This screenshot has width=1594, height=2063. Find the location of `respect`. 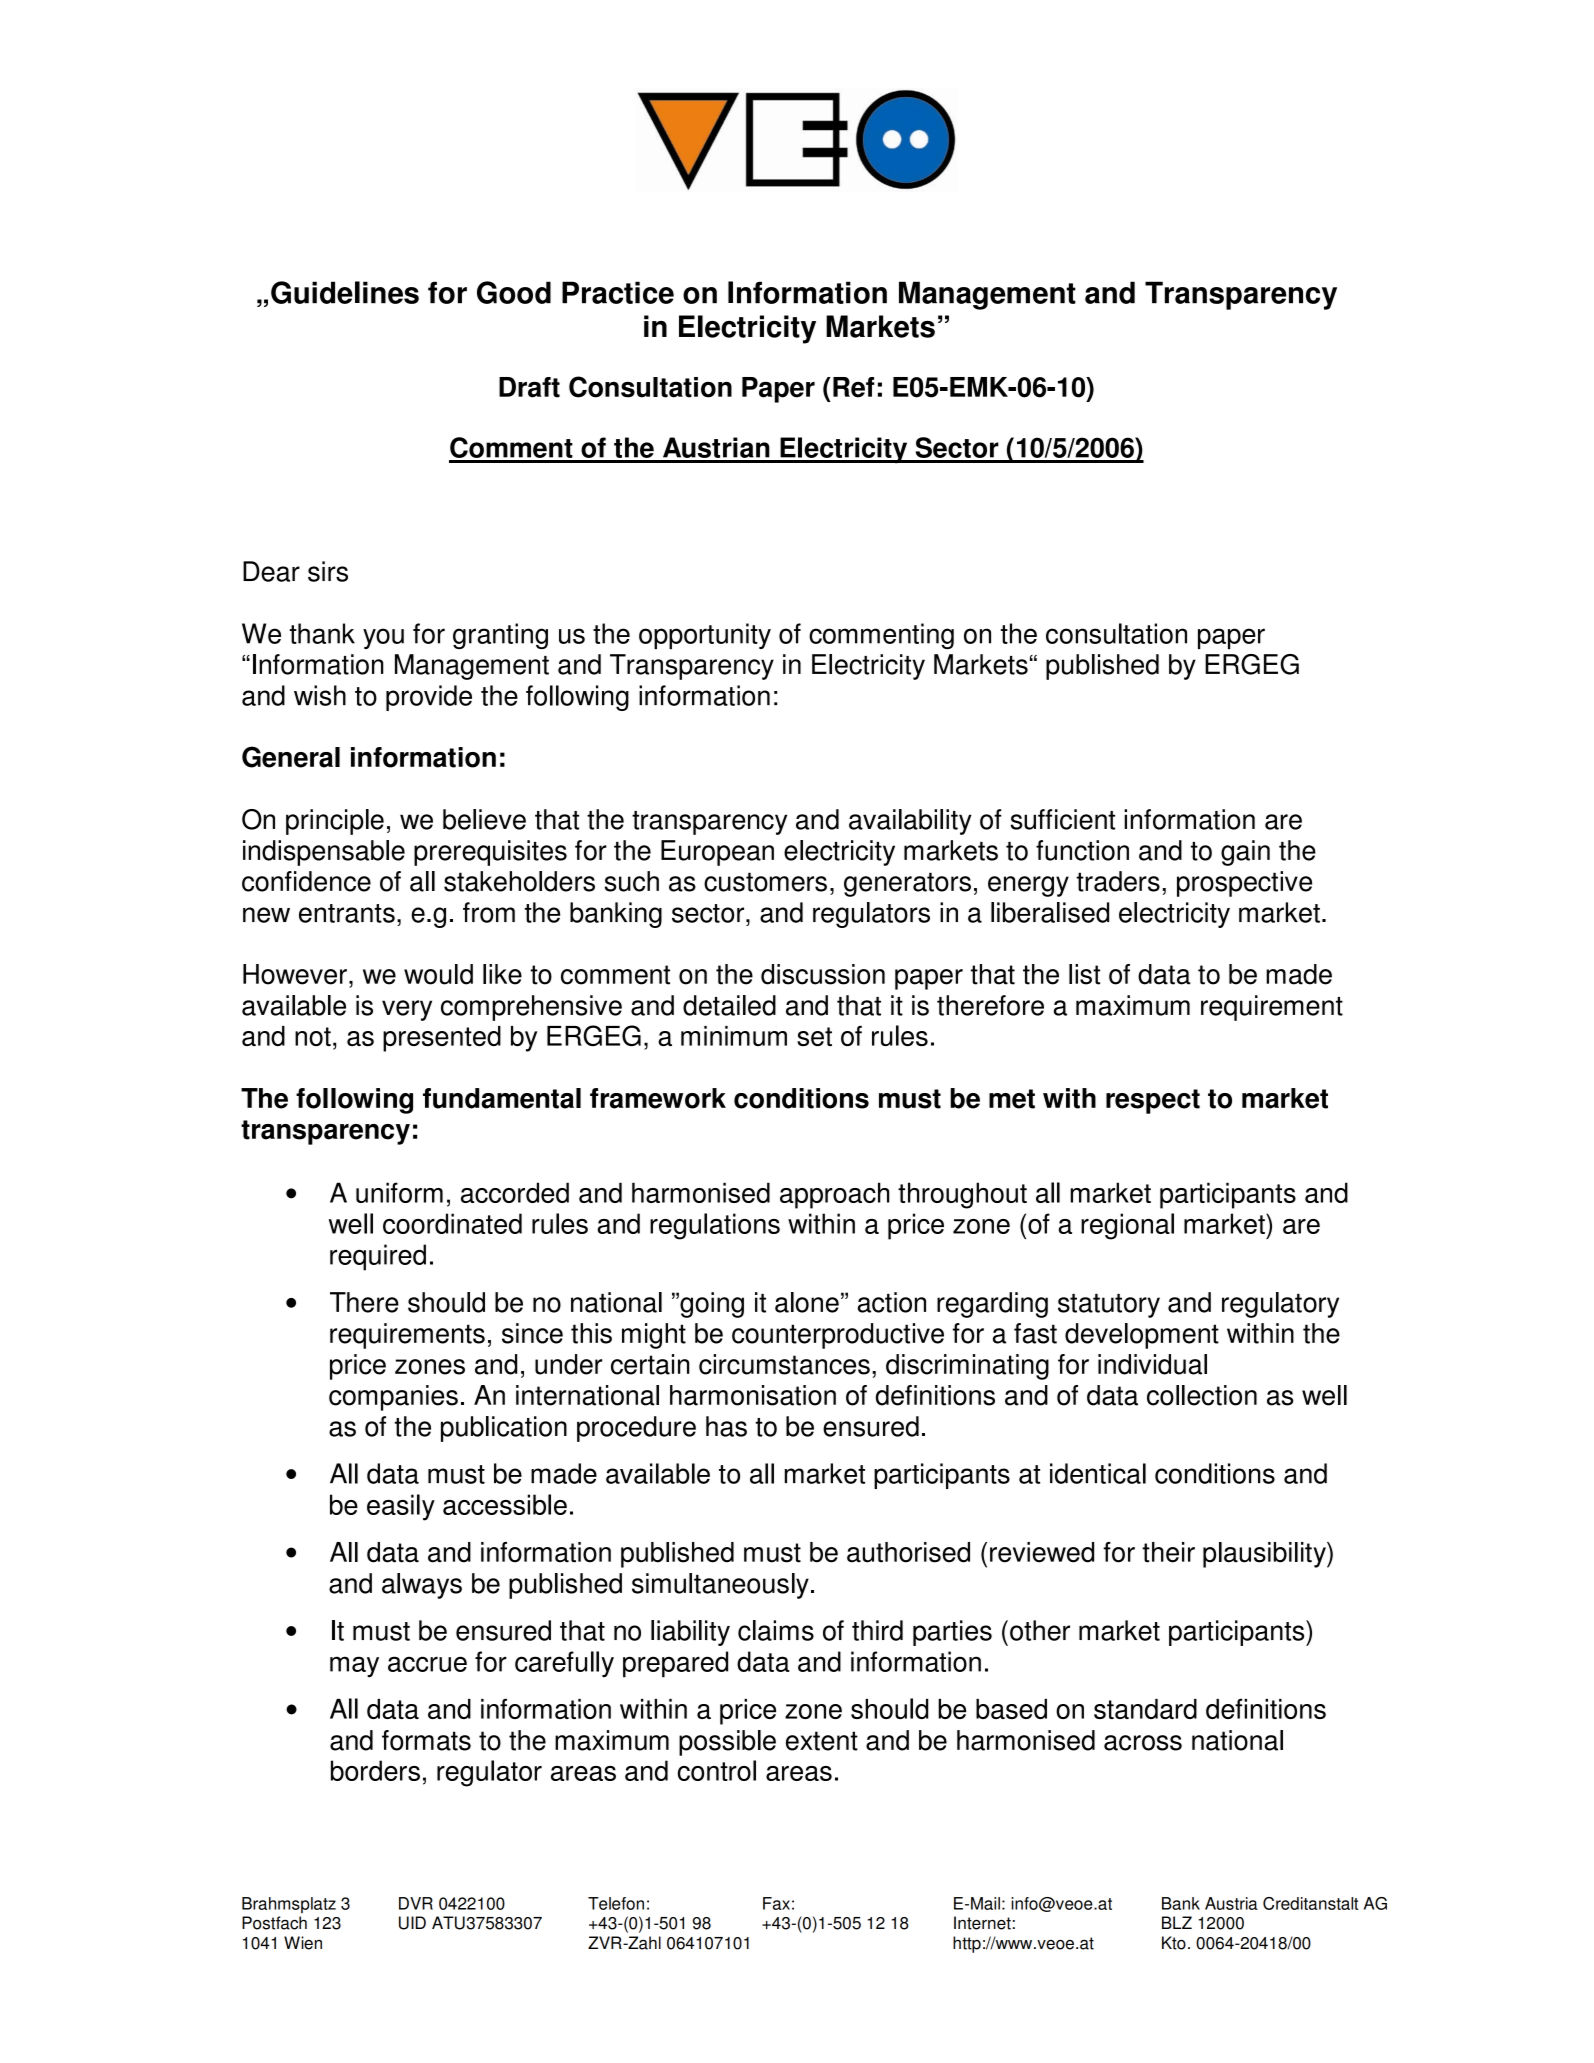

respect is located at coordinates (1153, 1101).
